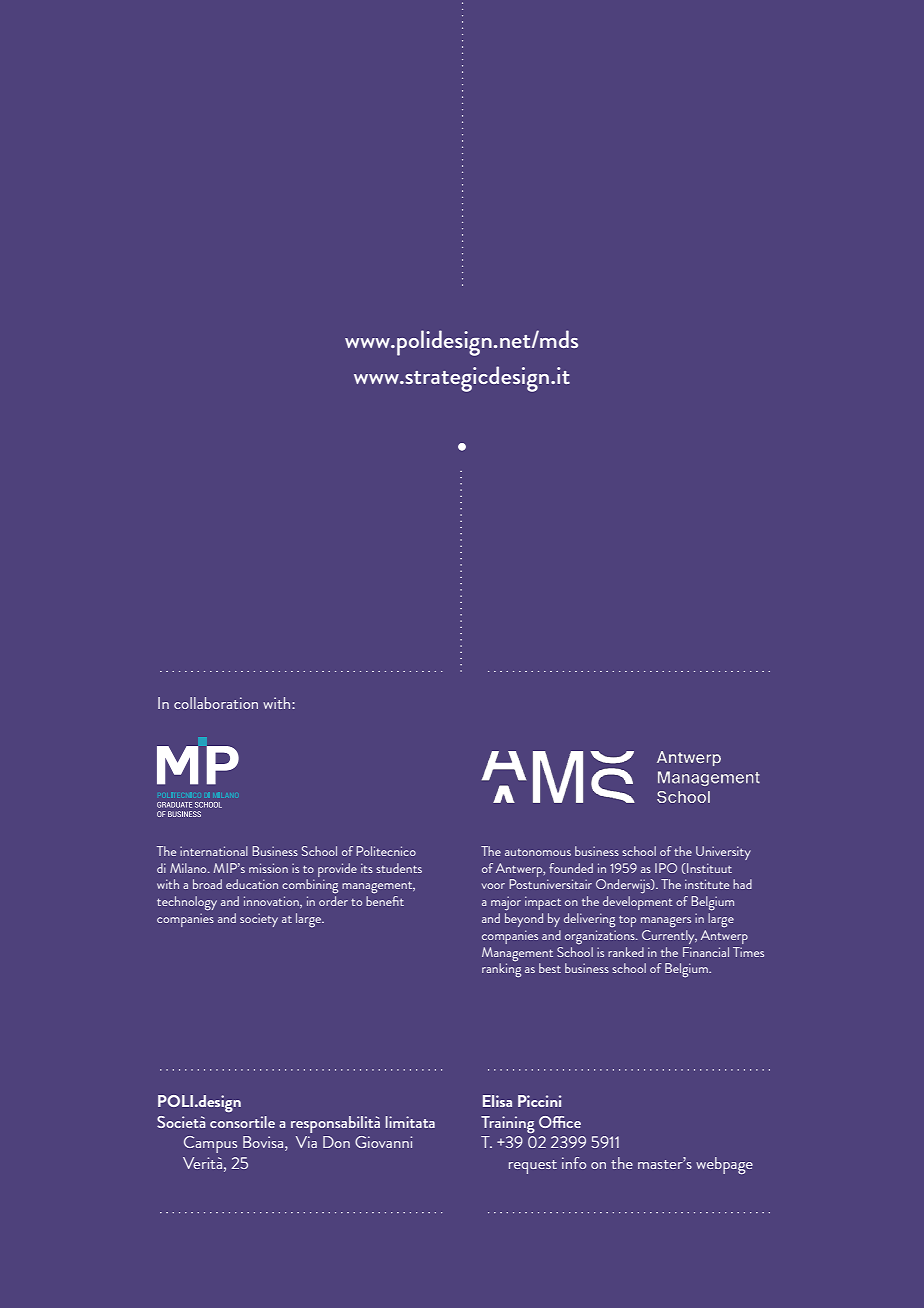 The image size is (924, 1308). What do you see at coordinates (533, 1167) in the screenshot?
I see `request` at bounding box center [533, 1167].
